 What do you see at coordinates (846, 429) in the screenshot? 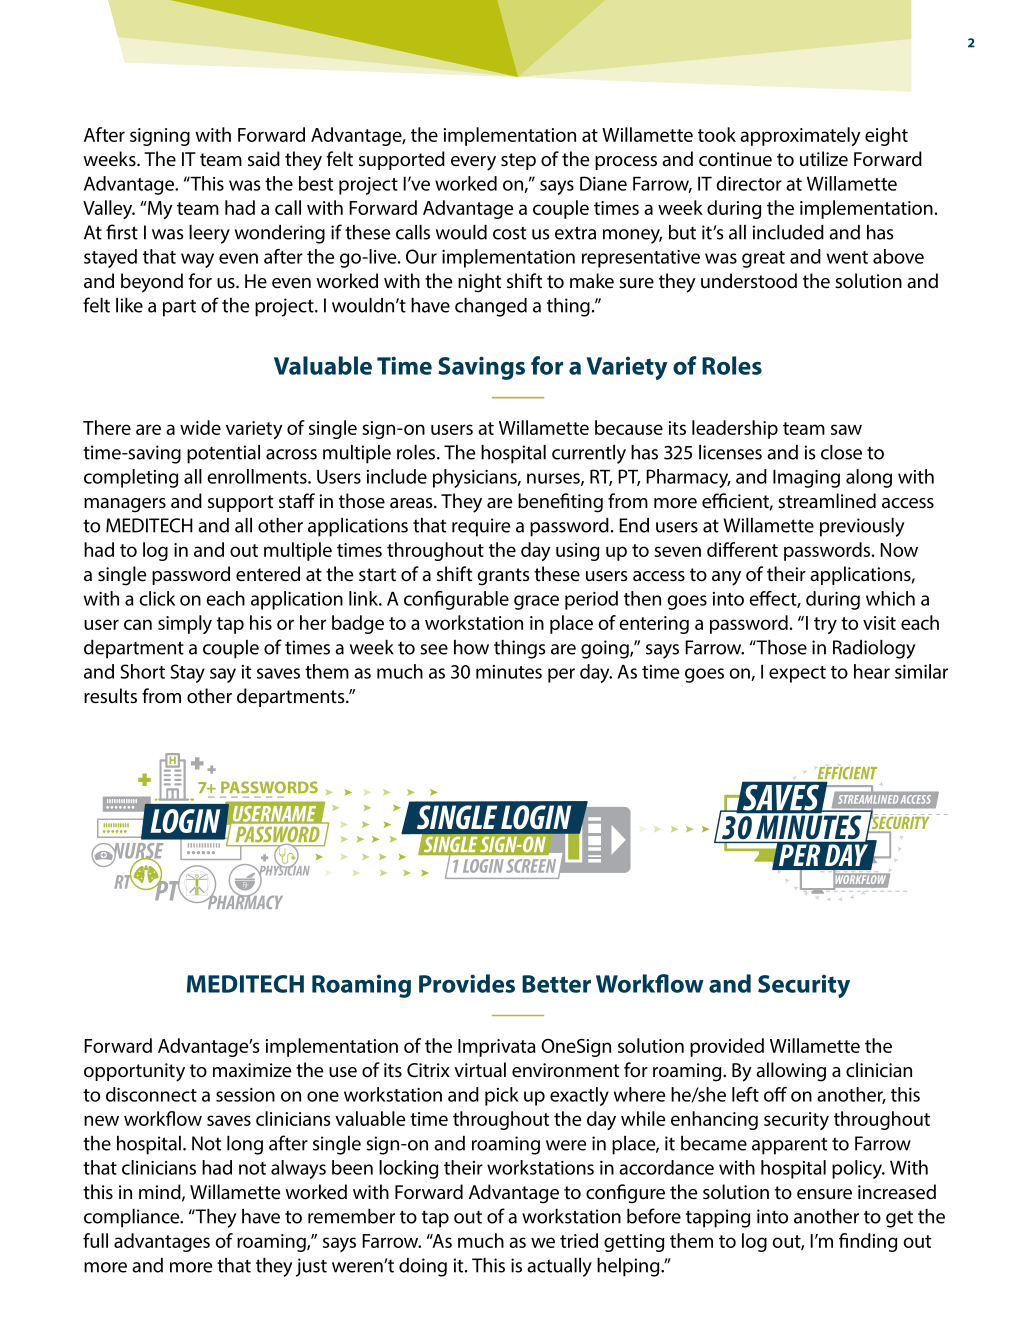
I see `saw` at bounding box center [846, 429].
